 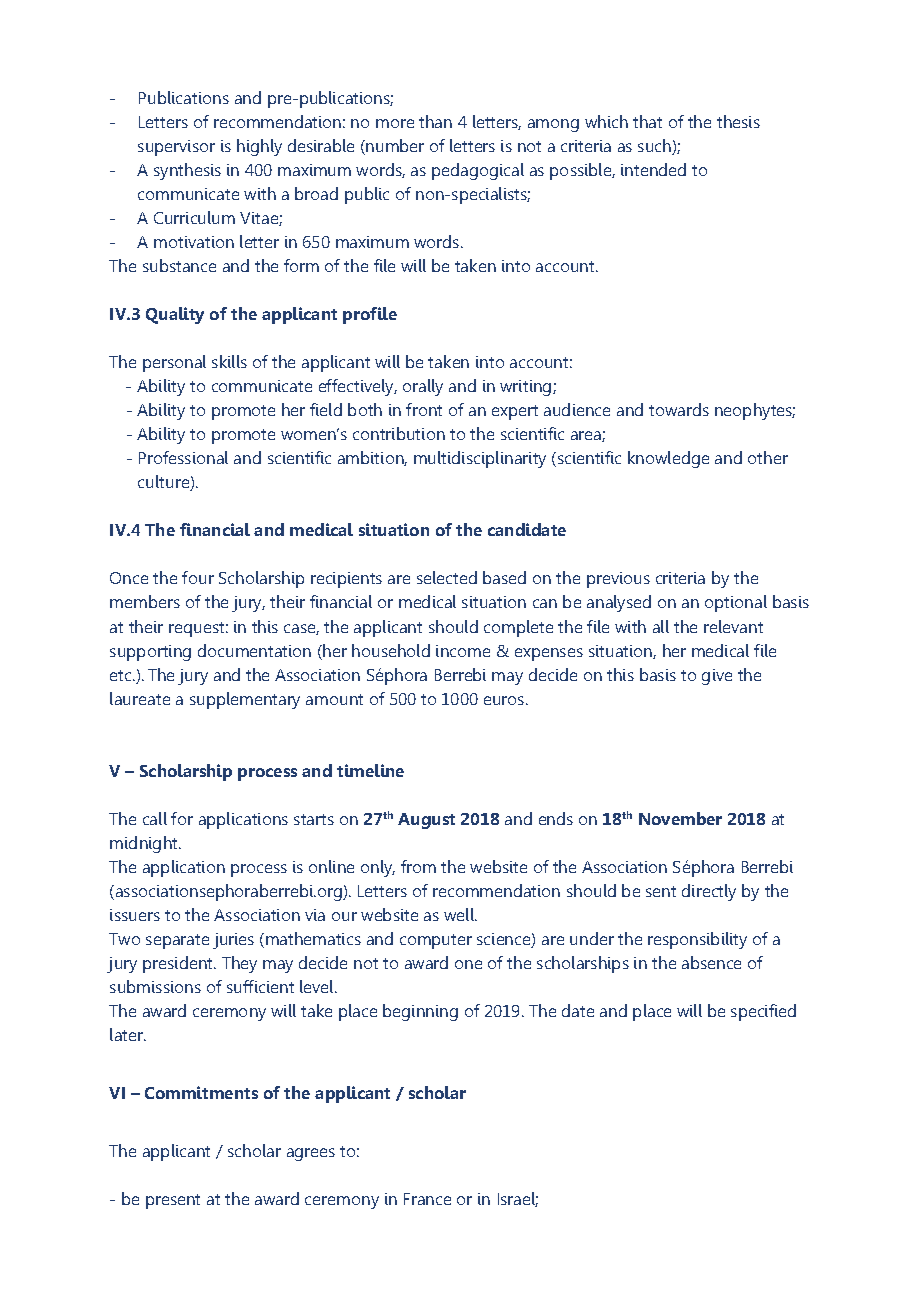 I want to click on contribution, so click(x=399, y=433).
